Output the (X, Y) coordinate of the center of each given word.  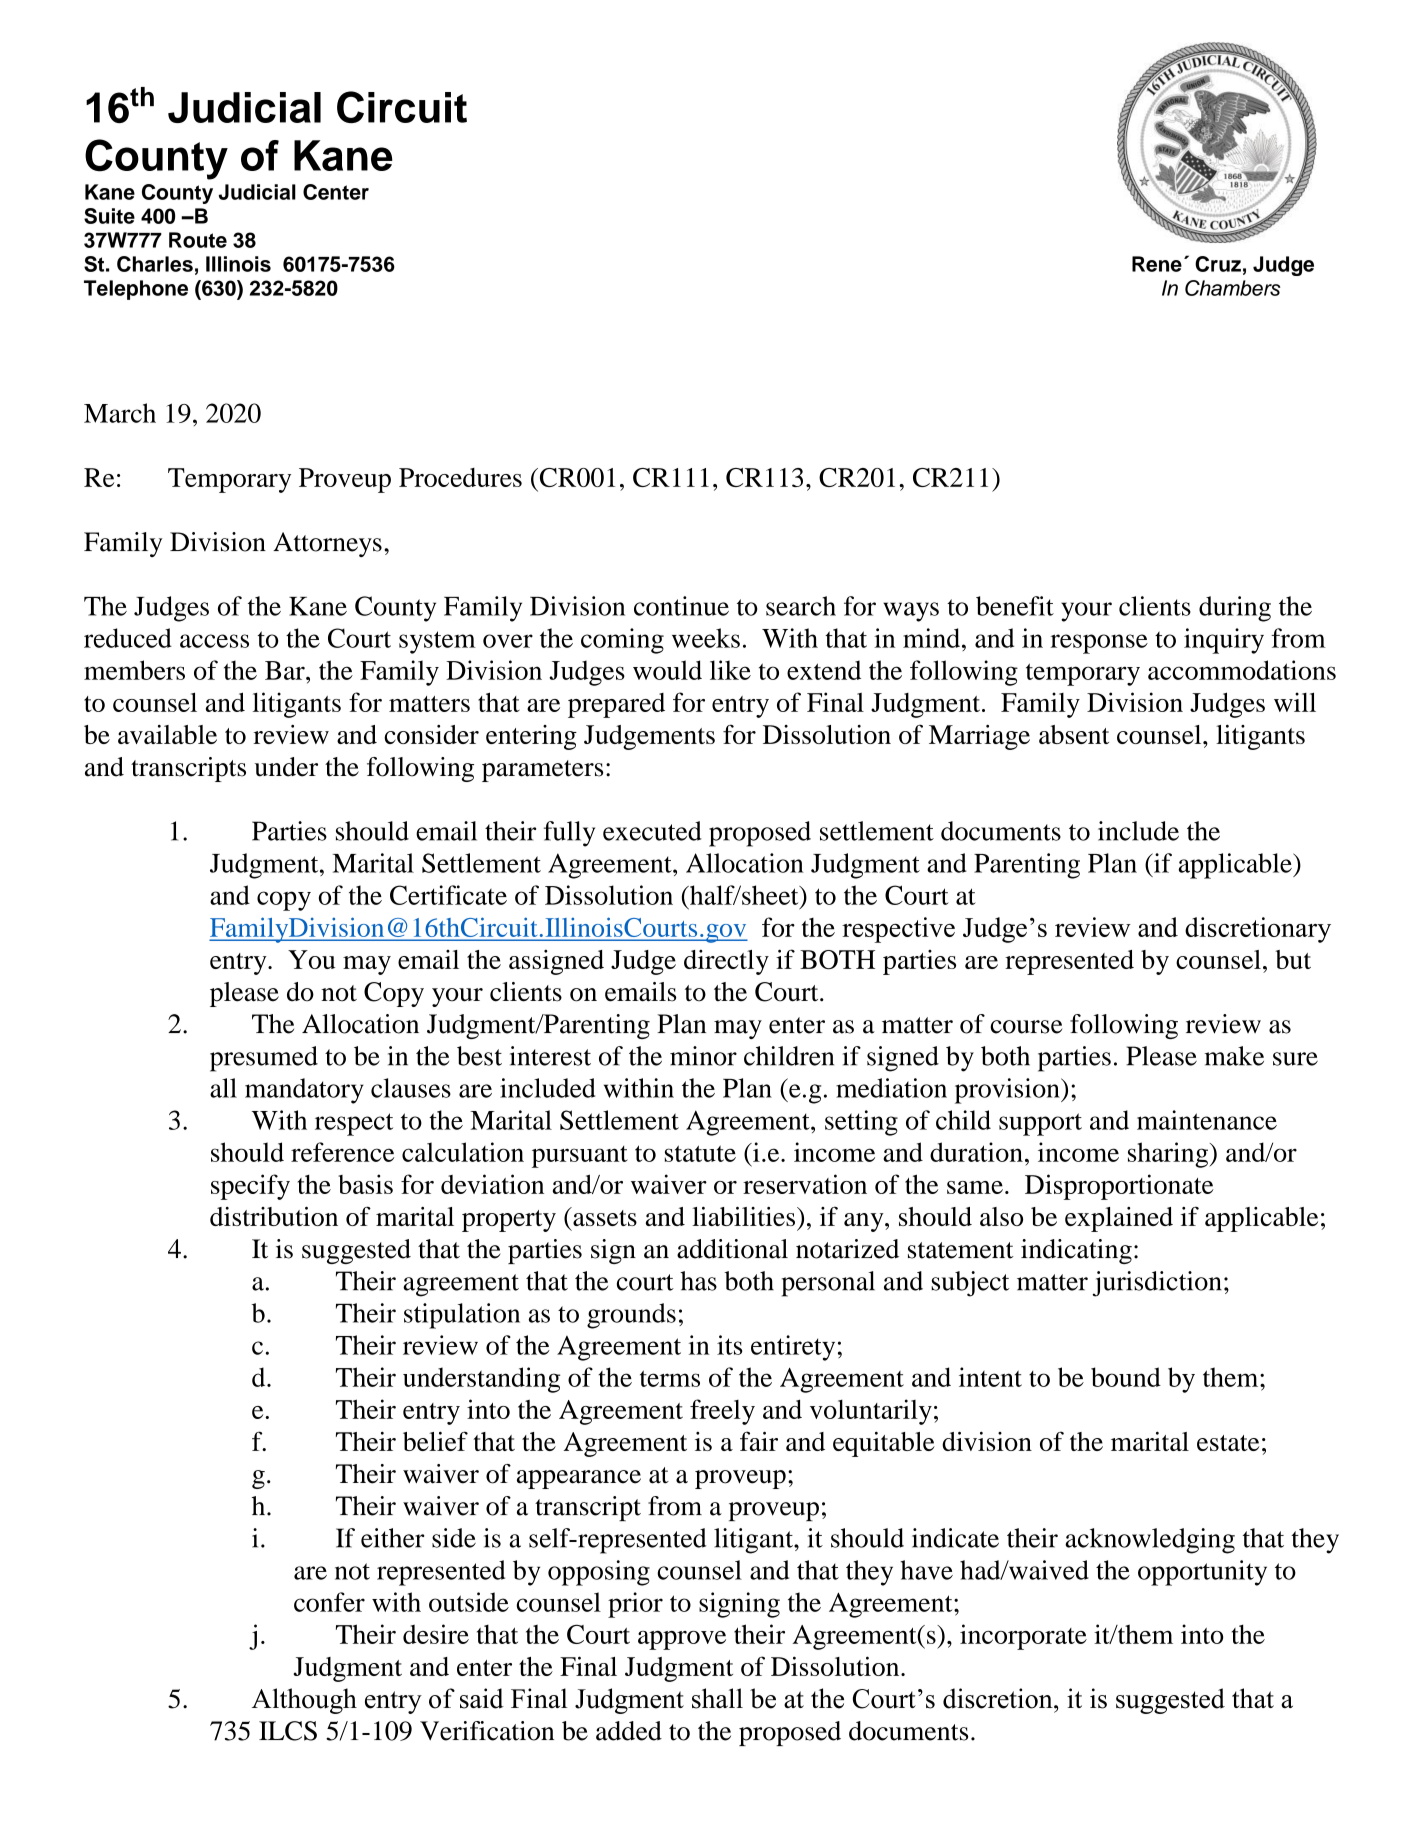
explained (1119, 1219)
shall (717, 1698)
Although (304, 1701)
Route (198, 240)
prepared (616, 705)
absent (1074, 734)
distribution (274, 1216)
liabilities (743, 1216)
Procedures (460, 477)
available (167, 734)
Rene (1157, 264)
